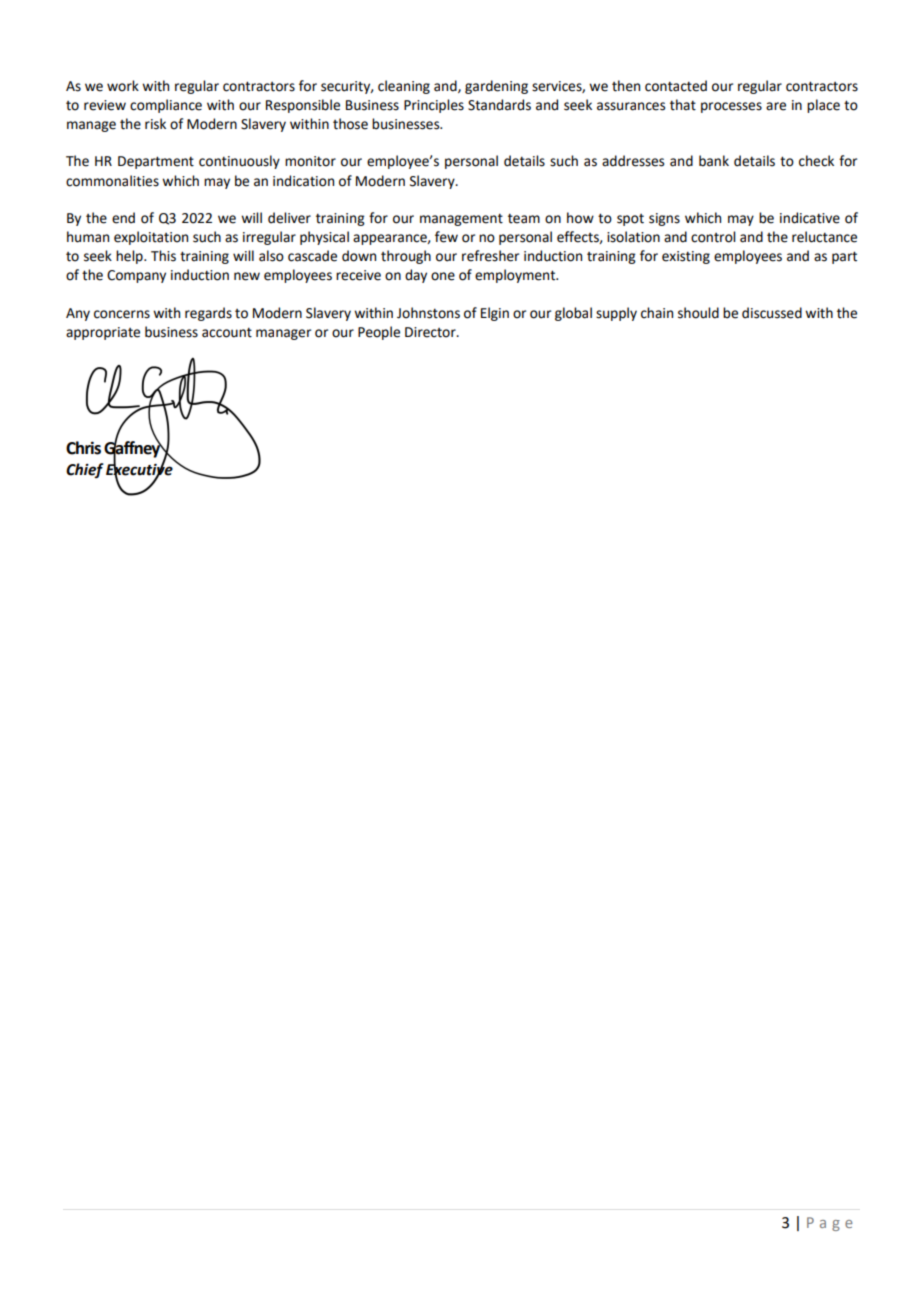 The width and height of the screenshot is (924, 1308). Describe the element at coordinates (227, 332) in the screenshot. I see `account` at that location.
